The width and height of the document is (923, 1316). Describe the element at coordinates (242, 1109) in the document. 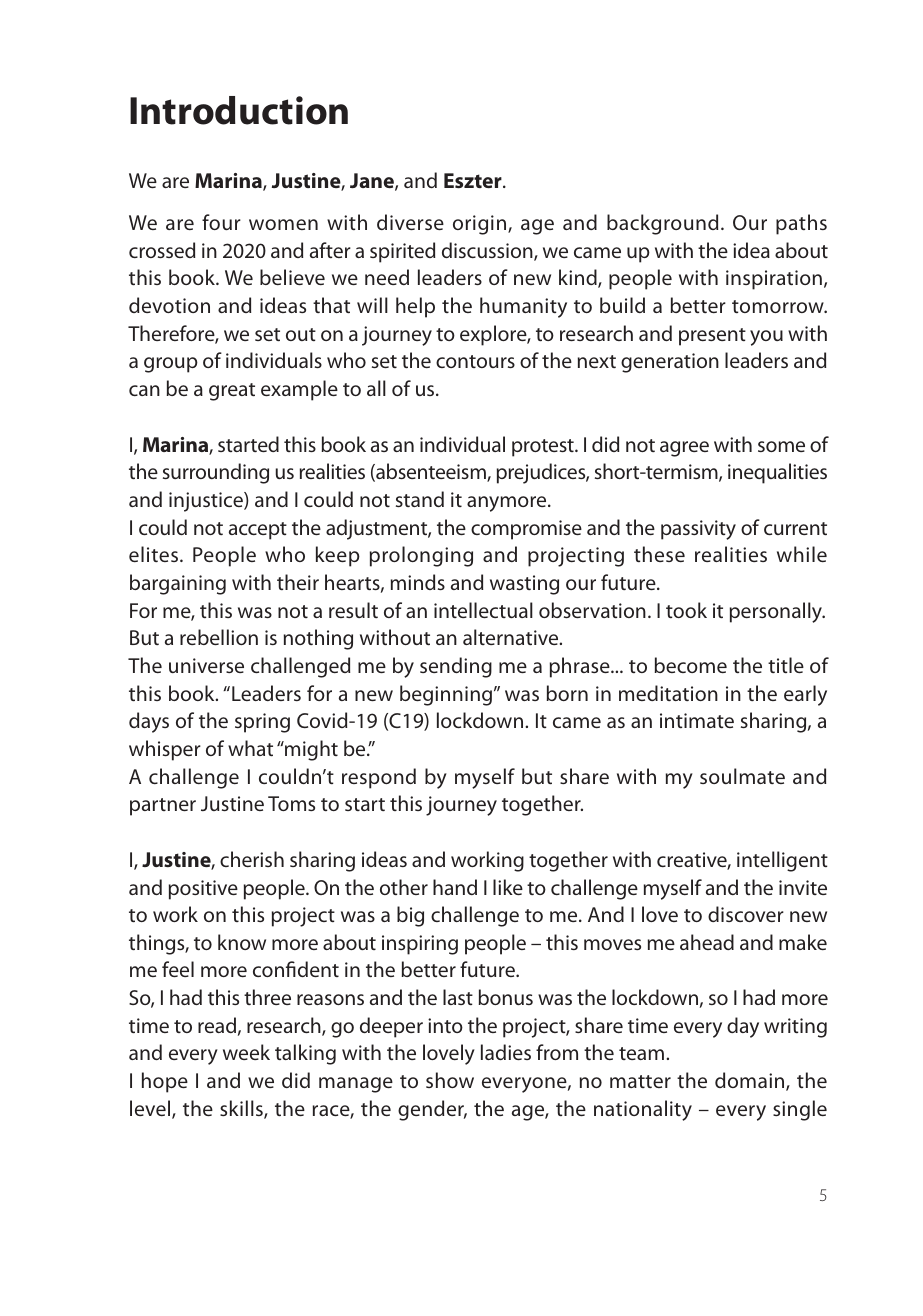

I see `skills` at that location.
